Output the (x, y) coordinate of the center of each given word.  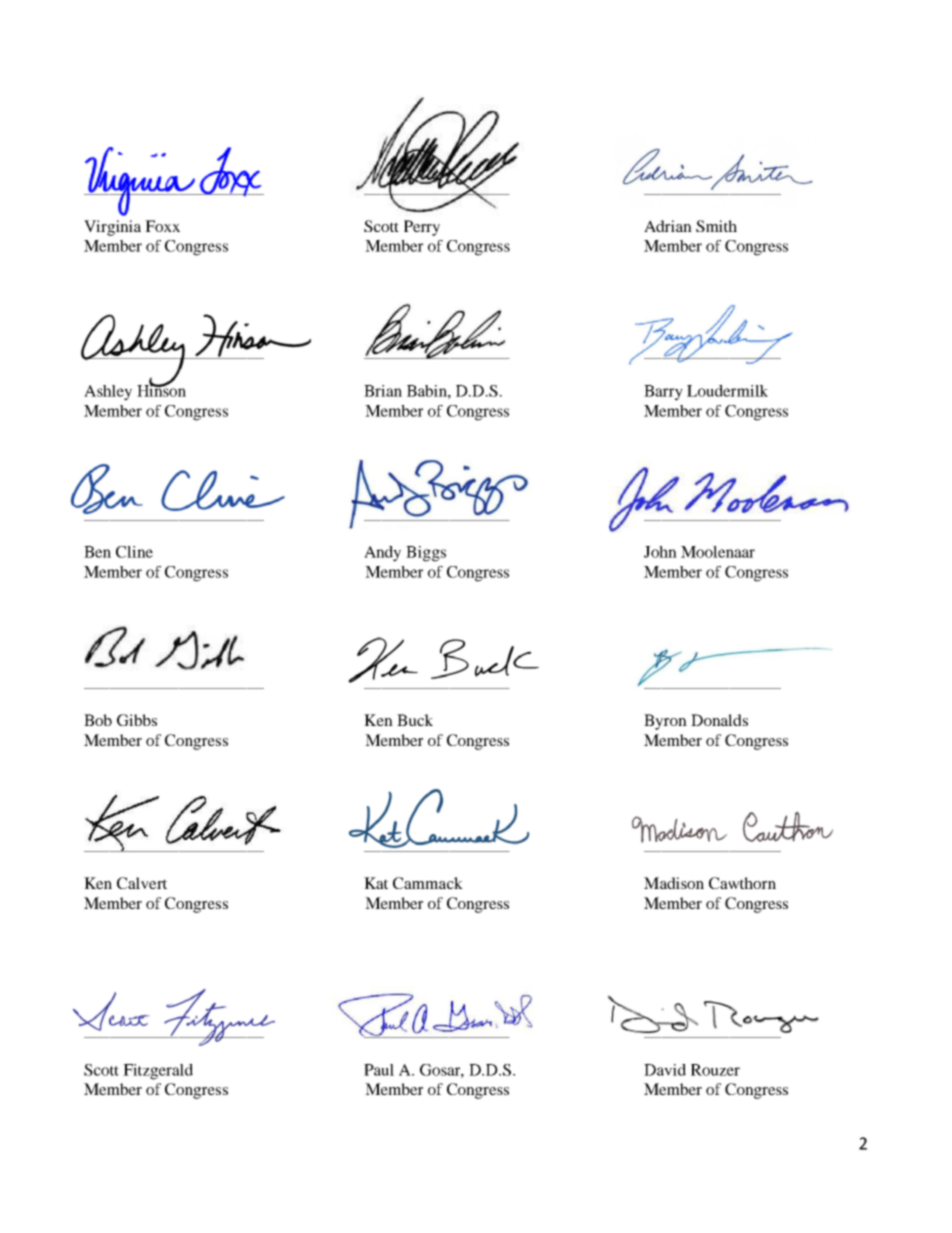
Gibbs (137, 720)
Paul (379, 1070)
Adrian (668, 226)
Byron (665, 722)
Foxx (162, 226)
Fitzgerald (158, 1072)
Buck (415, 720)
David (665, 1070)
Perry (422, 228)
